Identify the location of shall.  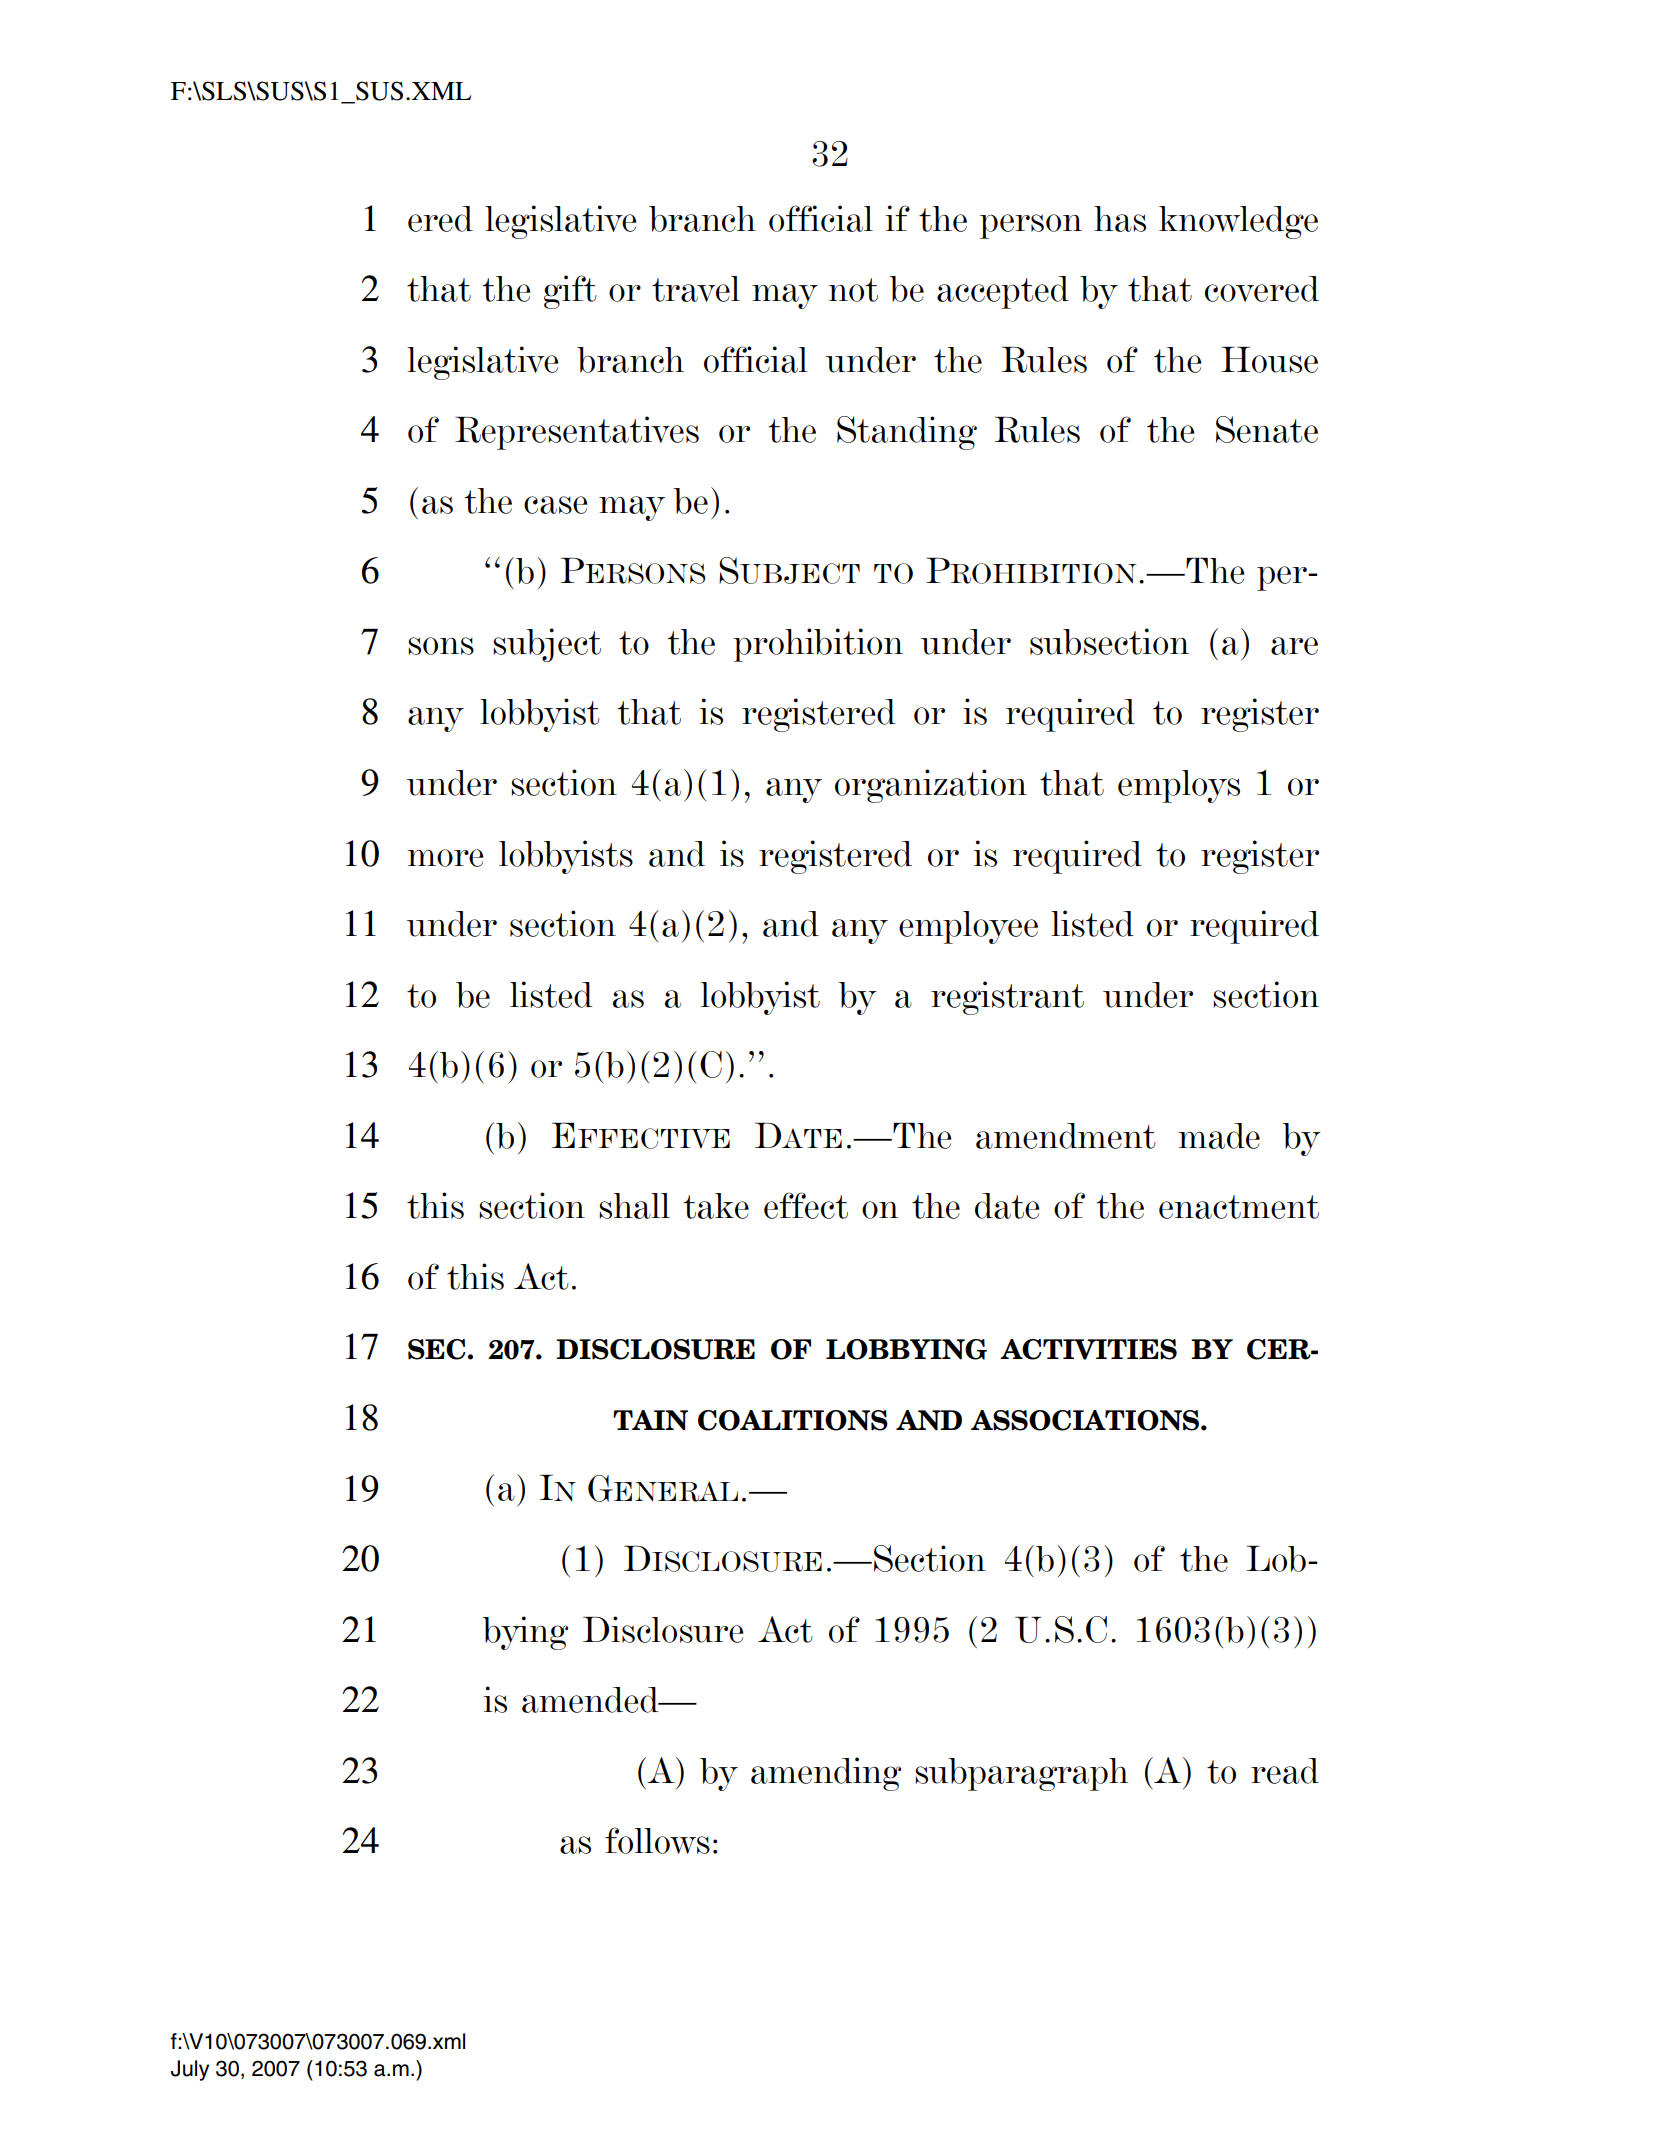
(634, 1206).
